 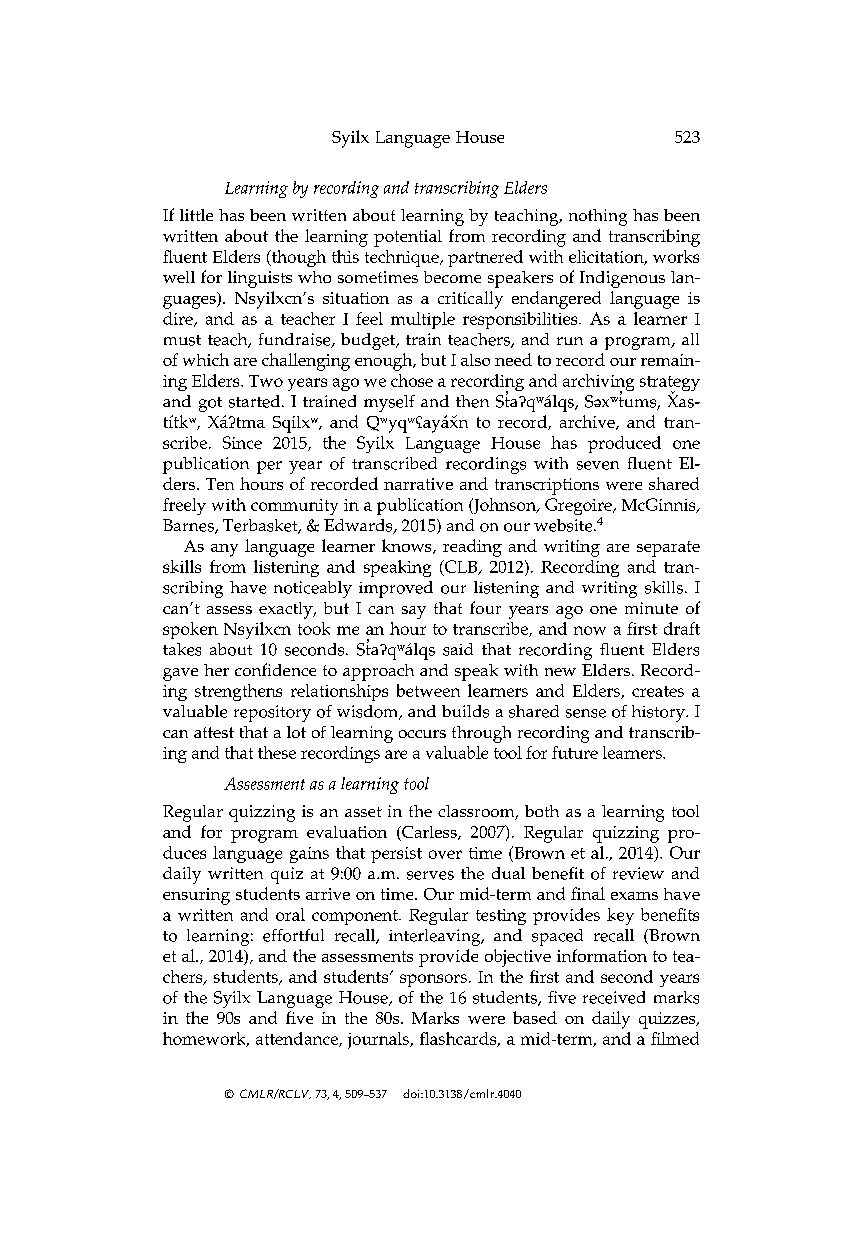 What do you see at coordinates (614, 997) in the screenshot?
I see `received` at bounding box center [614, 997].
